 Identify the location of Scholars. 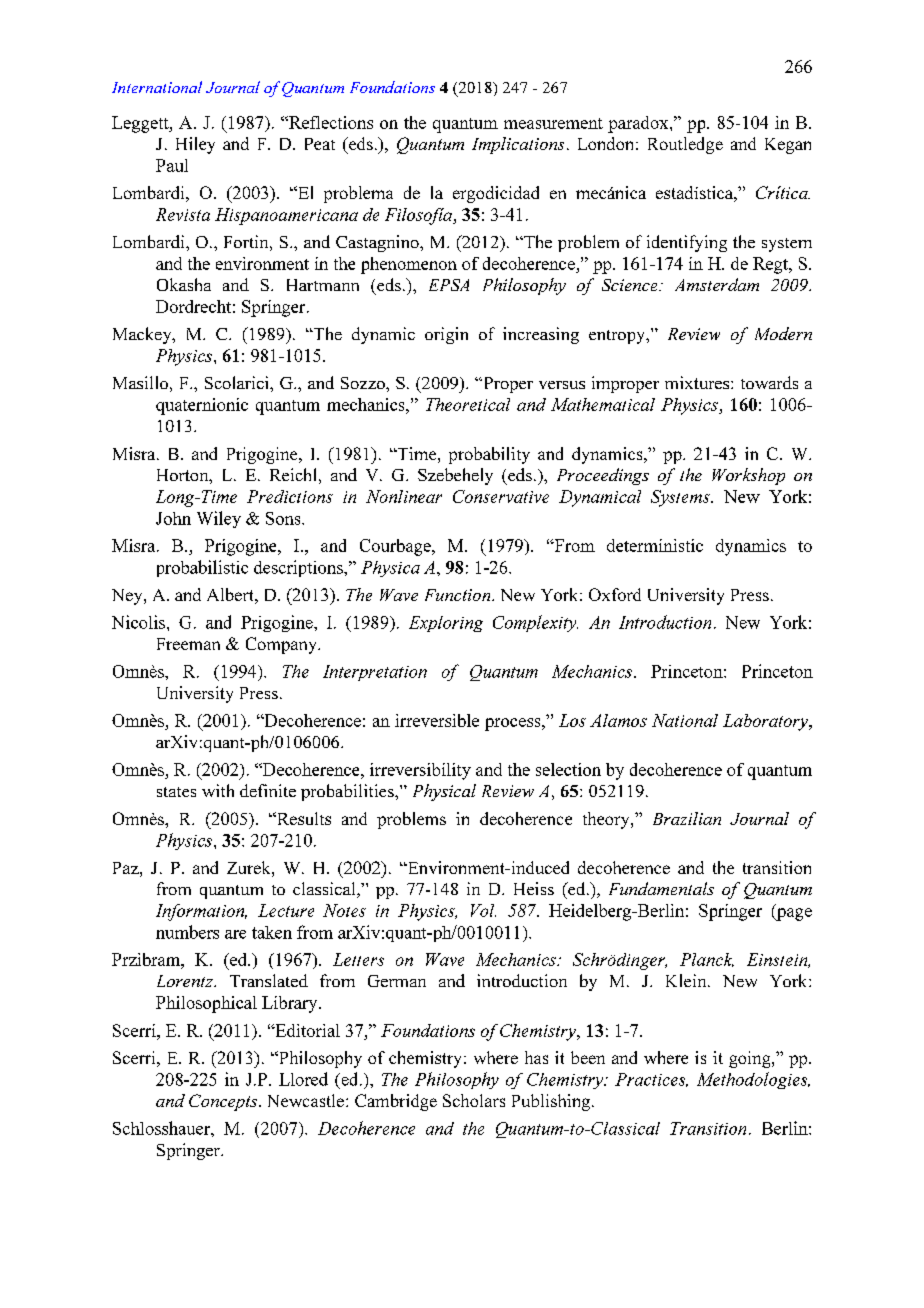
(474, 1100).
